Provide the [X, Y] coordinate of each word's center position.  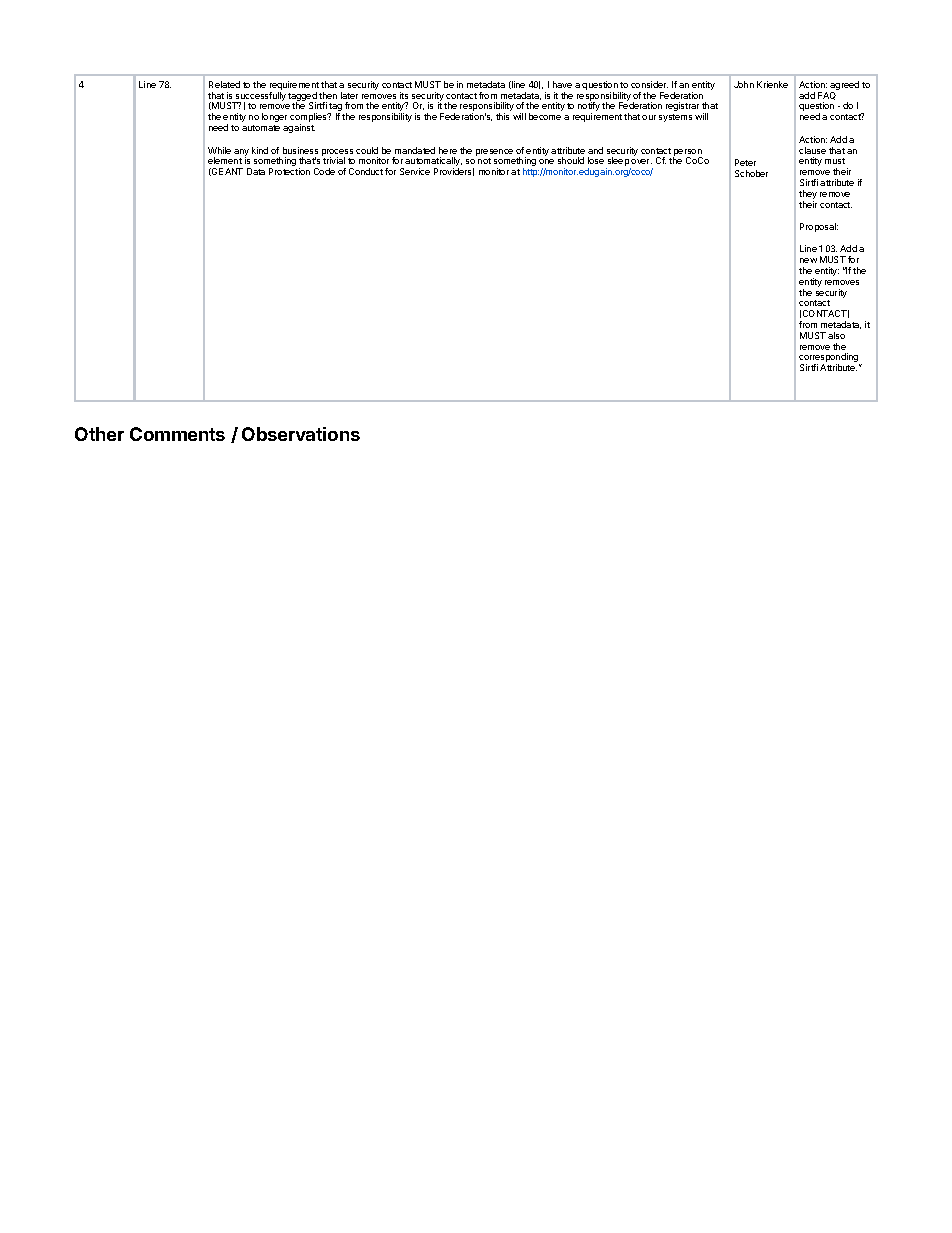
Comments [177, 434]
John [744, 84]
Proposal [819, 227]
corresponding [829, 359]
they [808, 196]
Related [224, 84]
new [808, 260]
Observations [301, 434]
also [836, 335]
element [225, 160]
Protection [289, 171]
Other [99, 434]
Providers [454, 172]
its [404, 95]
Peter [745, 162]
